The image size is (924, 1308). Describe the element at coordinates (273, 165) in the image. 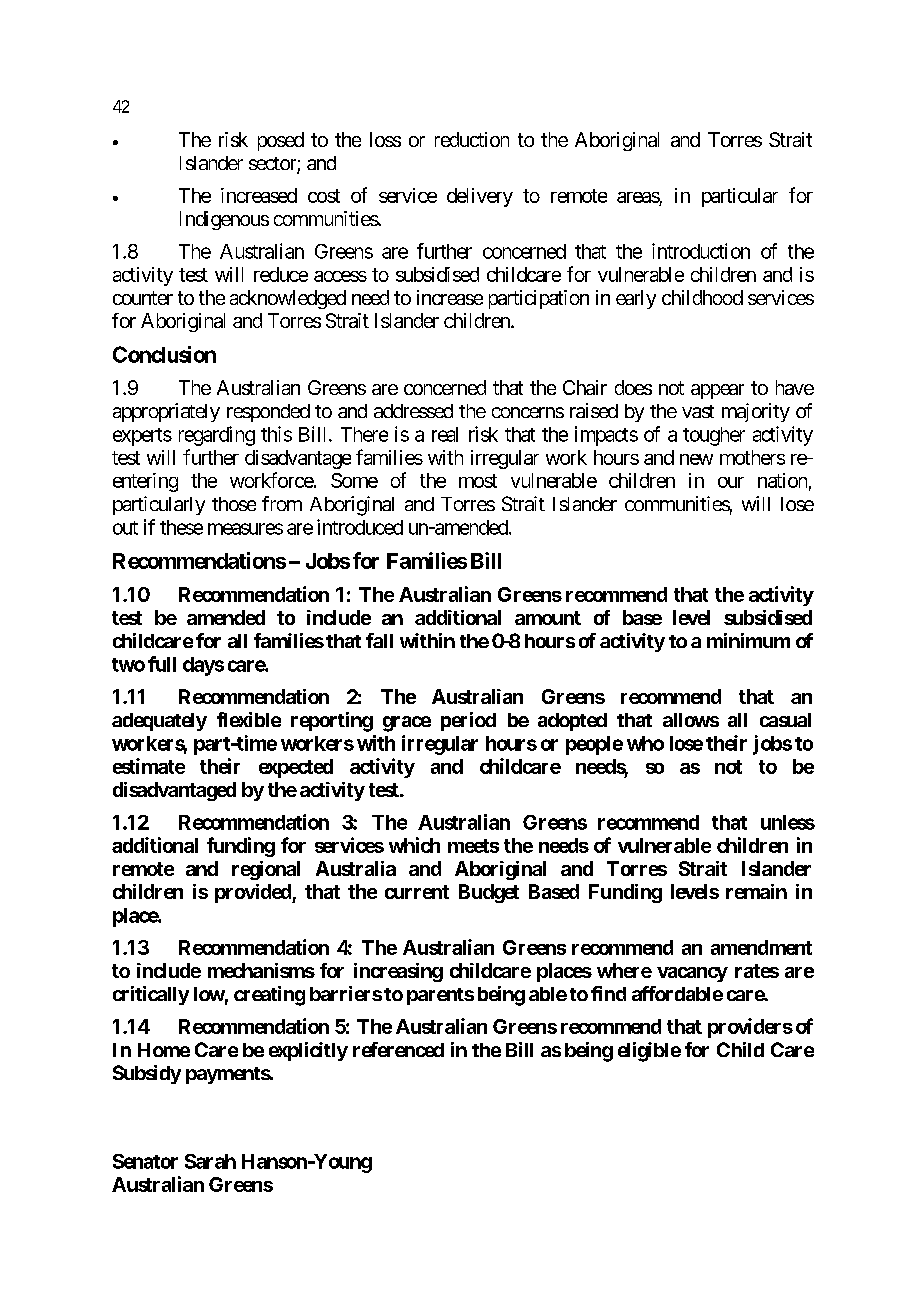

I see `sector` at that location.
